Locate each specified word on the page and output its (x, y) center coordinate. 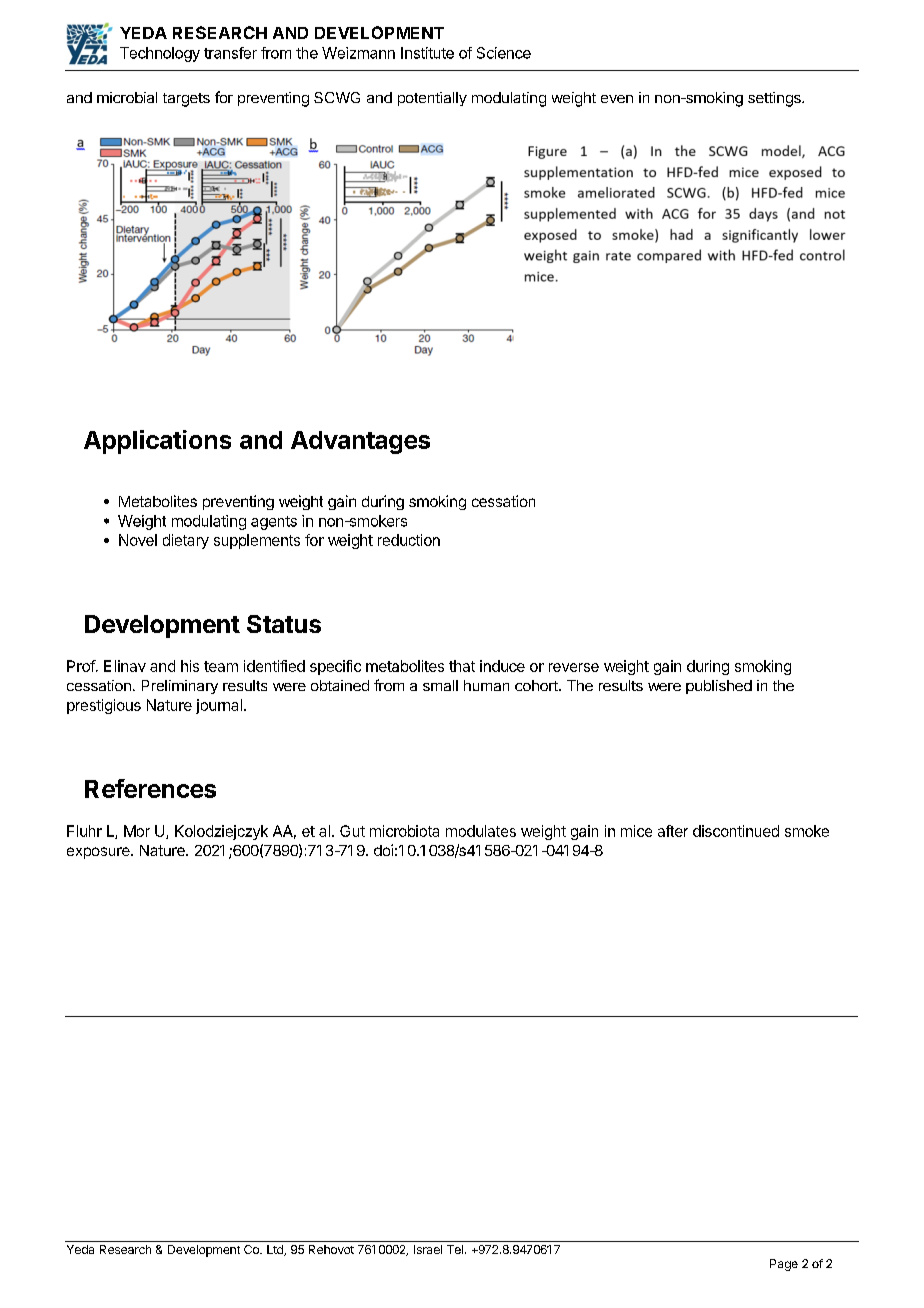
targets (186, 100)
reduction (409, 540)
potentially (432, 99)
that (462, 666)
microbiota (404, 831)
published (719, 687)
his (190, 666)
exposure (99, 853)
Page (784, 1265)
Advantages (360, 442)
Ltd (276, 1250)
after (673, 831)
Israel (428, 1249)
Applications (157, 442)
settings (775, 99)
